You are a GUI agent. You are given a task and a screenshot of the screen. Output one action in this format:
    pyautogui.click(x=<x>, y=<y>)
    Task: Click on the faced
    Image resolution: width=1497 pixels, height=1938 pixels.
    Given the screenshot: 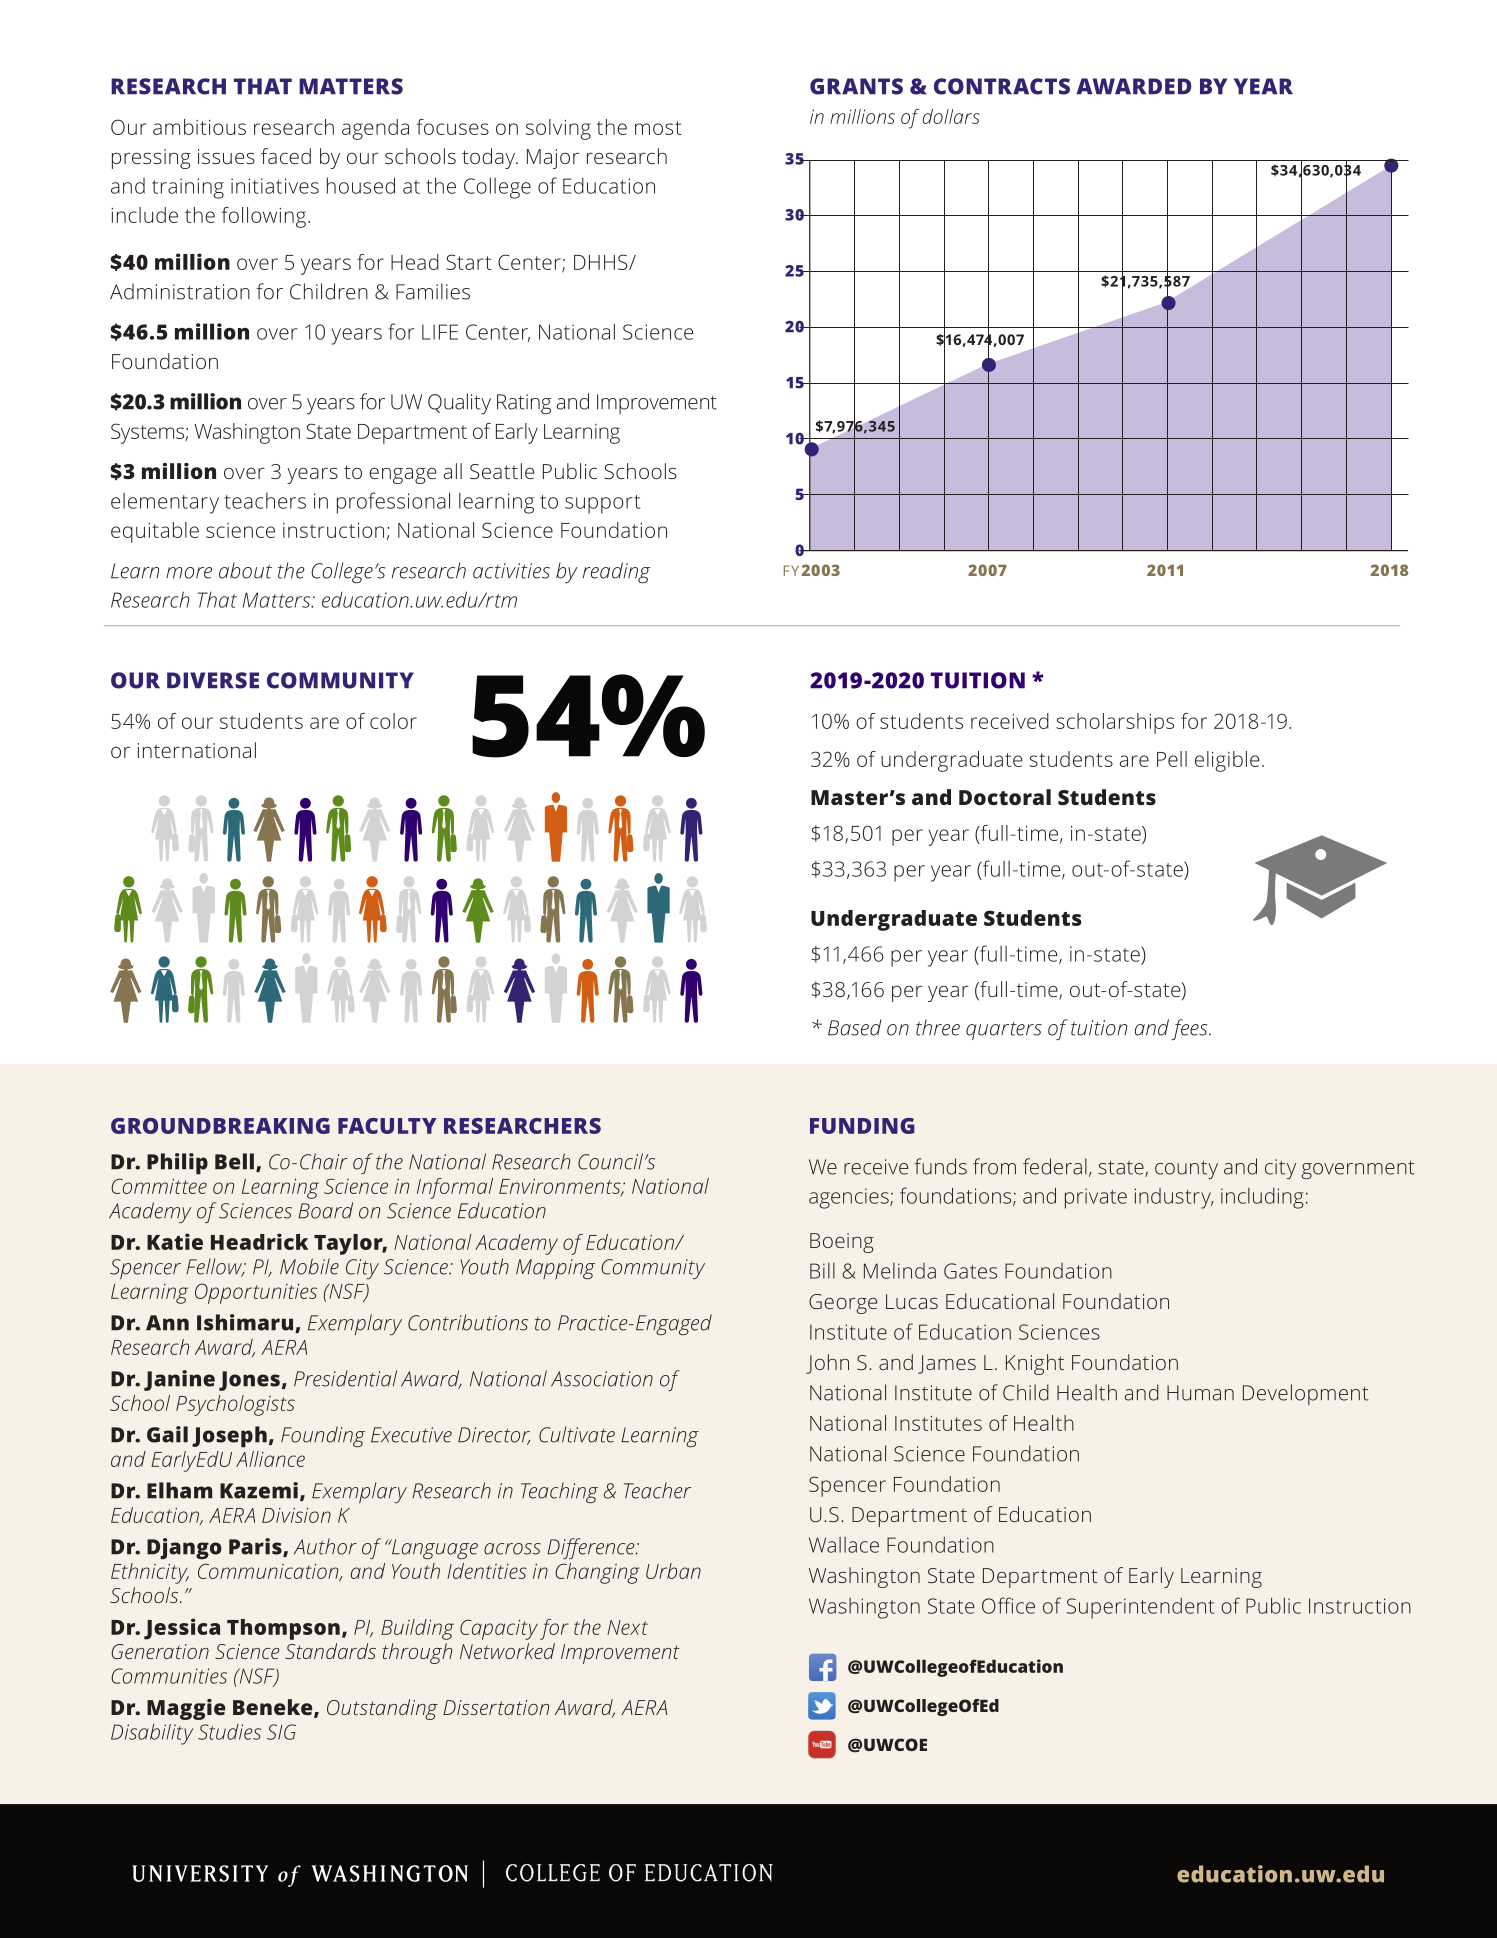 What is the action you would take?
    pyautogui.click(x=286, y=156)
